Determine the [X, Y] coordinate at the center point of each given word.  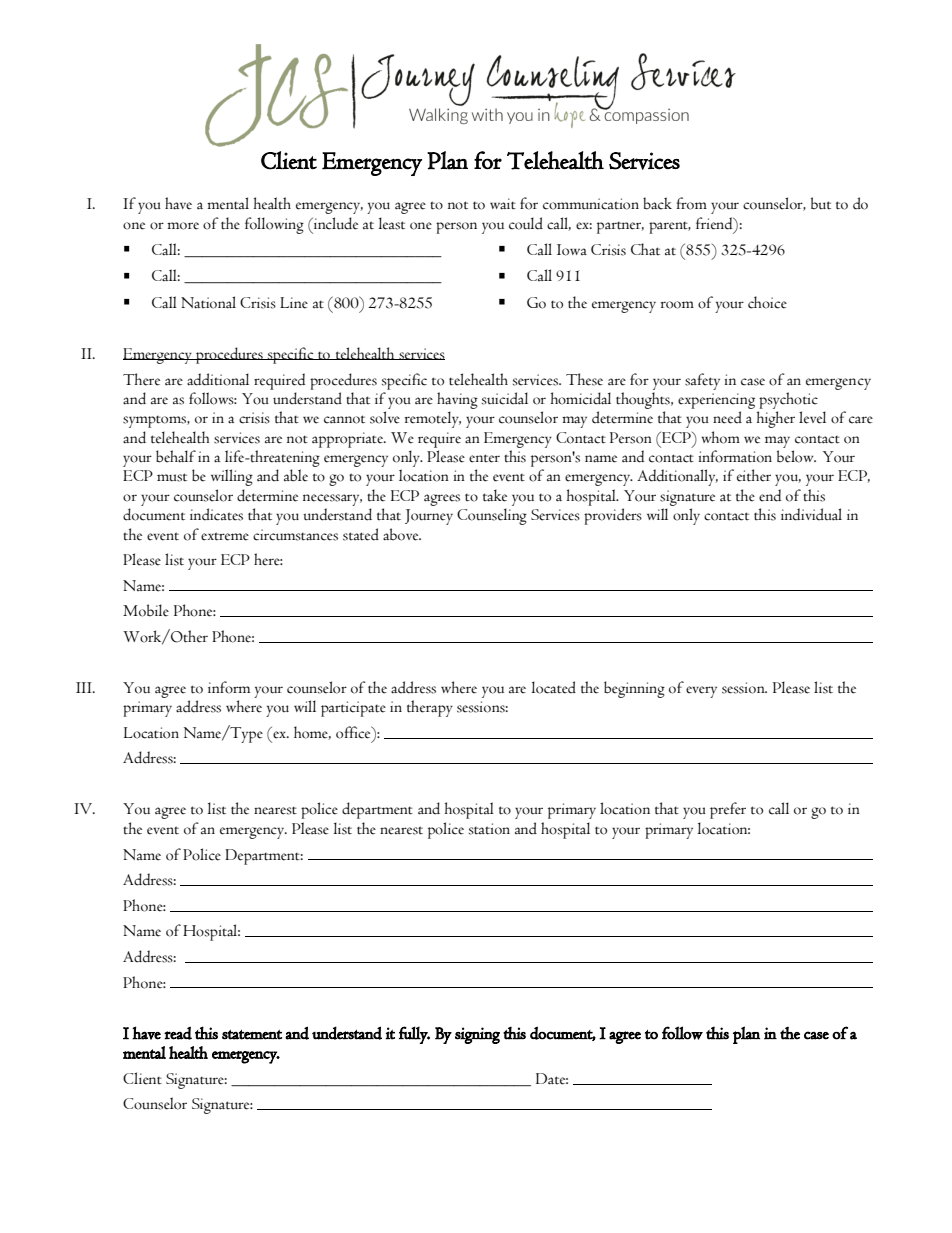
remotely [433, 419]
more [183, 226]
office [354, 732]
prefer [728, 810]
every [701, 692]
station [489, 829]
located [554, 687]
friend [715, 223]
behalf [176, 456]
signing [477, 1035]
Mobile [146, 610]
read [178, 1033]
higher [776, 419]
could [526, 223]
